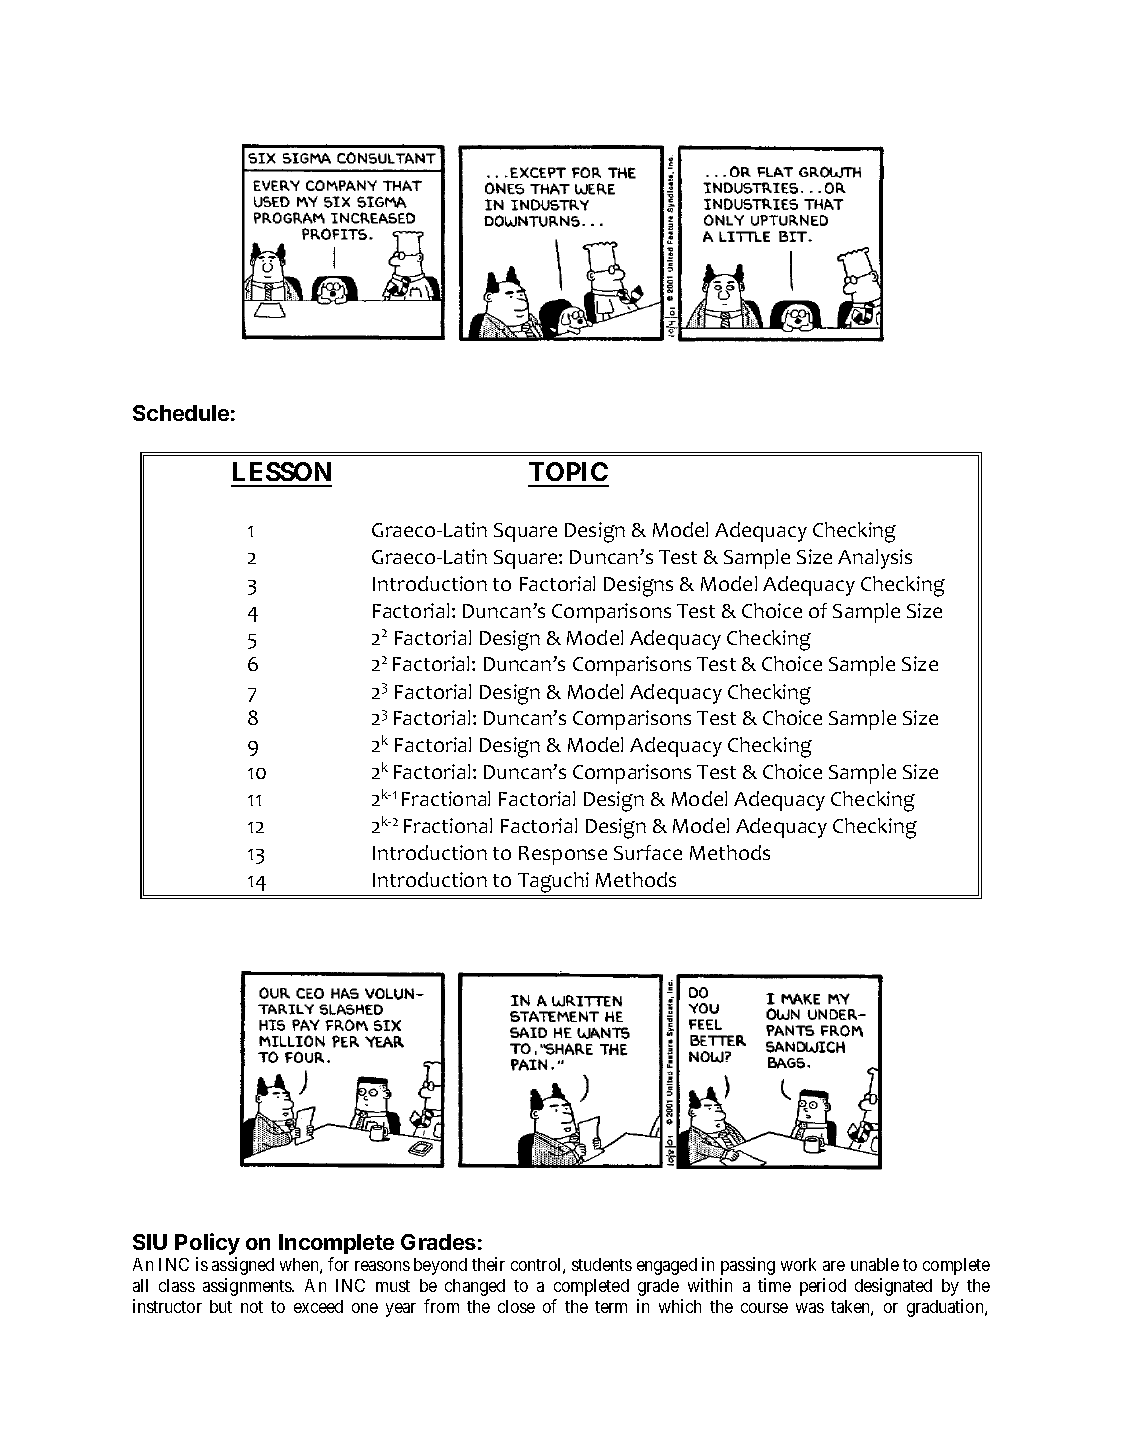 The image size is (1122, 1452). What do you see at coordinates (248, 1287) in the document?
I see `assignments` at bounding box center [248, 1287].
